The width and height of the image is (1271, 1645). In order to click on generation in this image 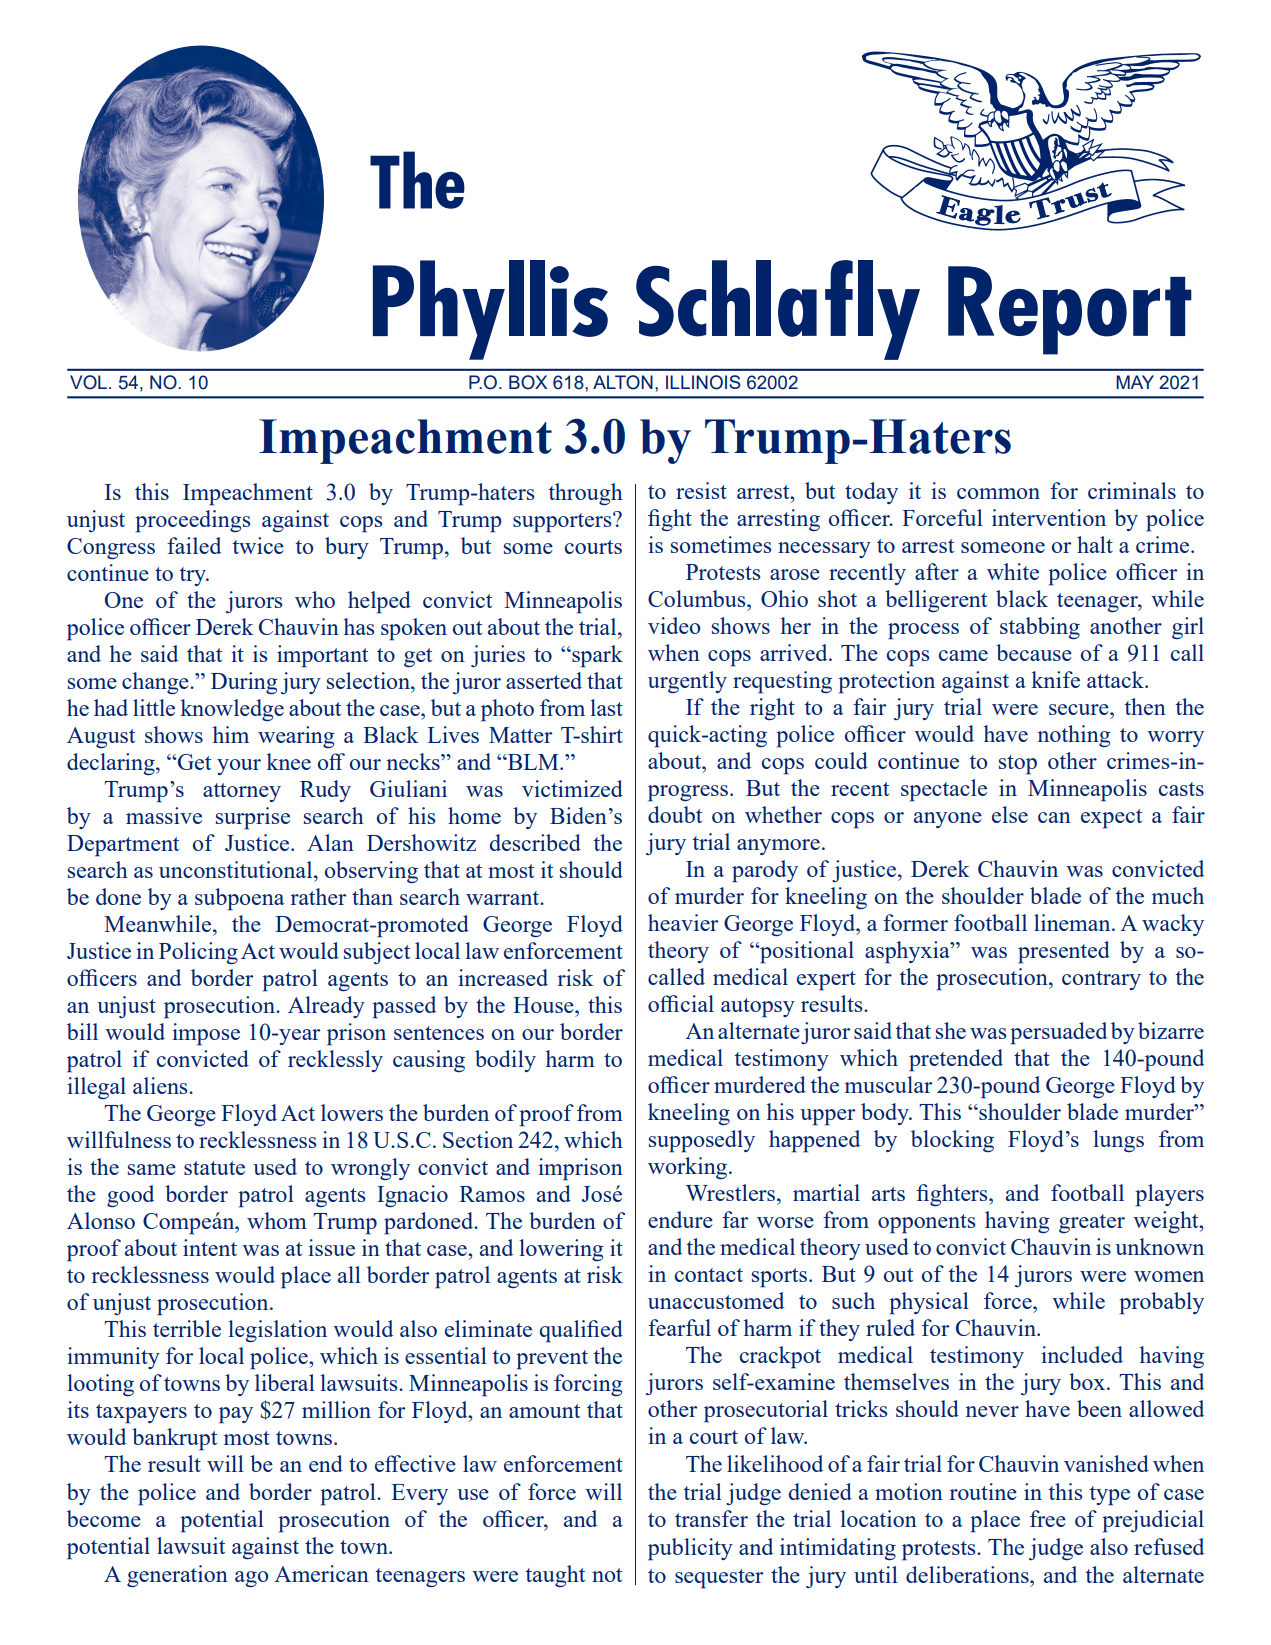, I will do `click(177, 1576)`.
